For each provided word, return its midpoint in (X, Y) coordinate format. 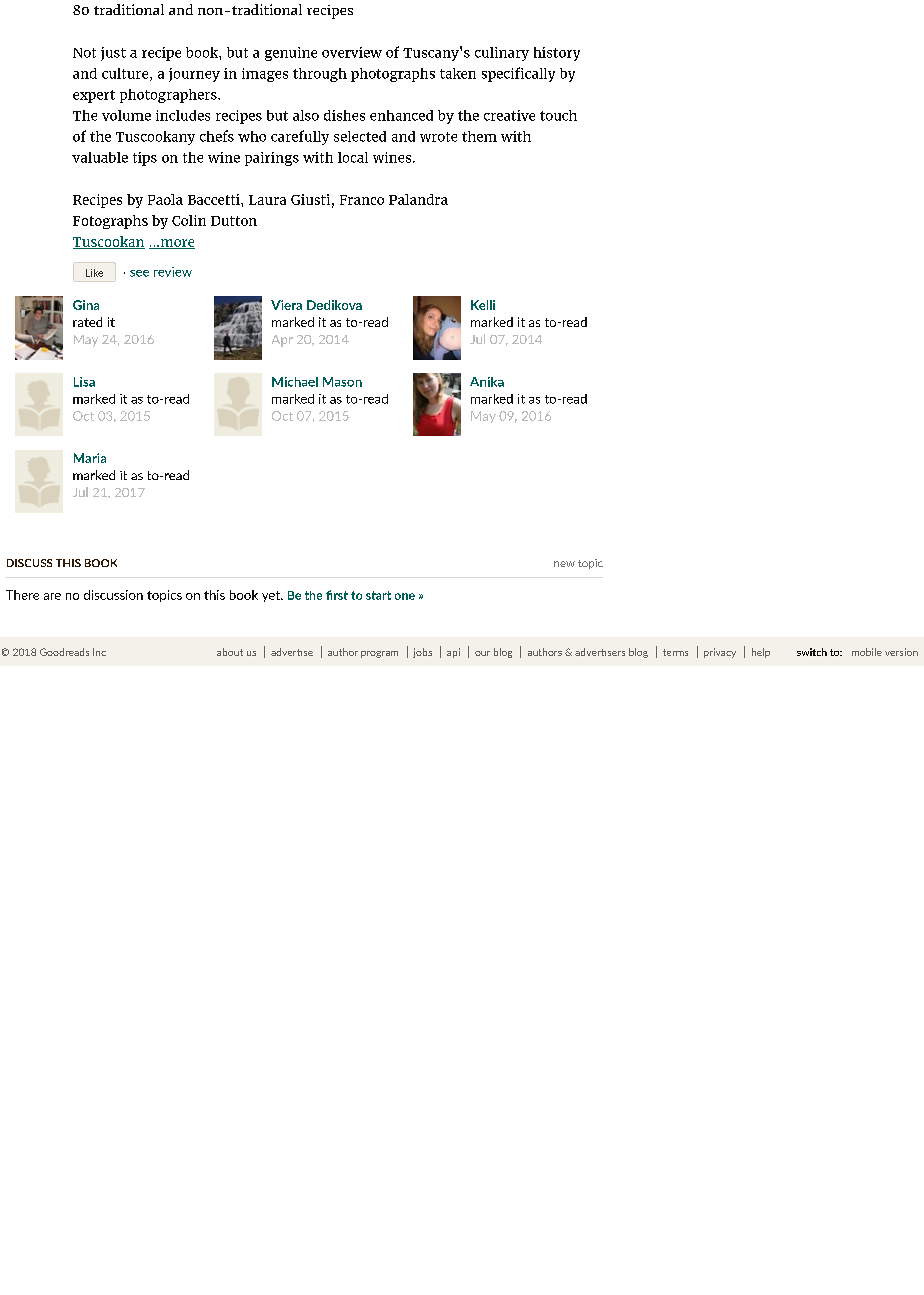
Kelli (483, 305)
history (557, 54)
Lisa (84, 382)
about (230, 652)
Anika (487, 382)
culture (126, 74)
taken (458, 73)
